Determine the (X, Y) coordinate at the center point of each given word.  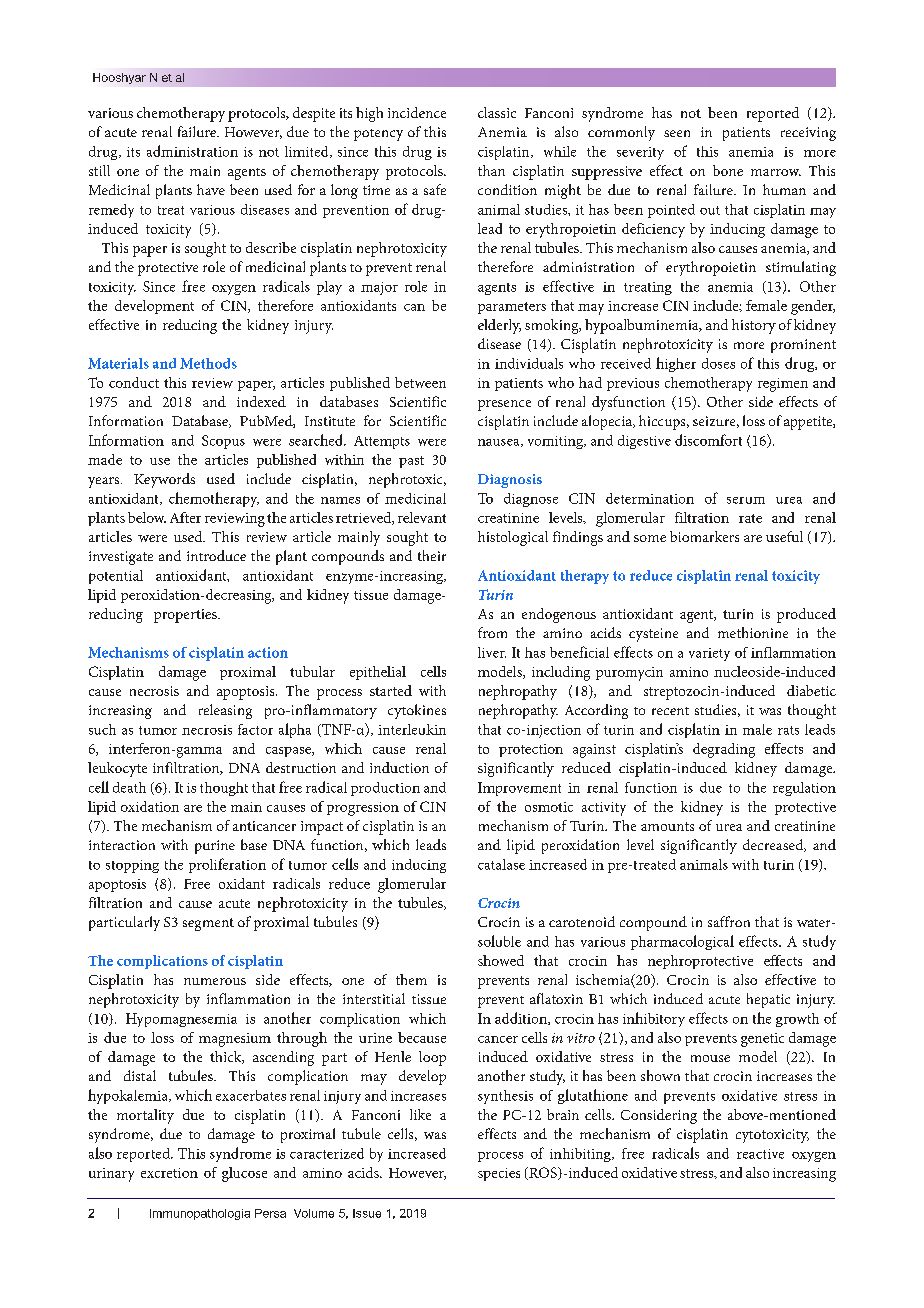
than (491, 170)
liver (492, 652)
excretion (169, 1173)
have (211, 189)
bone (728, 170)
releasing (225, 711)
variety (709, 654)
